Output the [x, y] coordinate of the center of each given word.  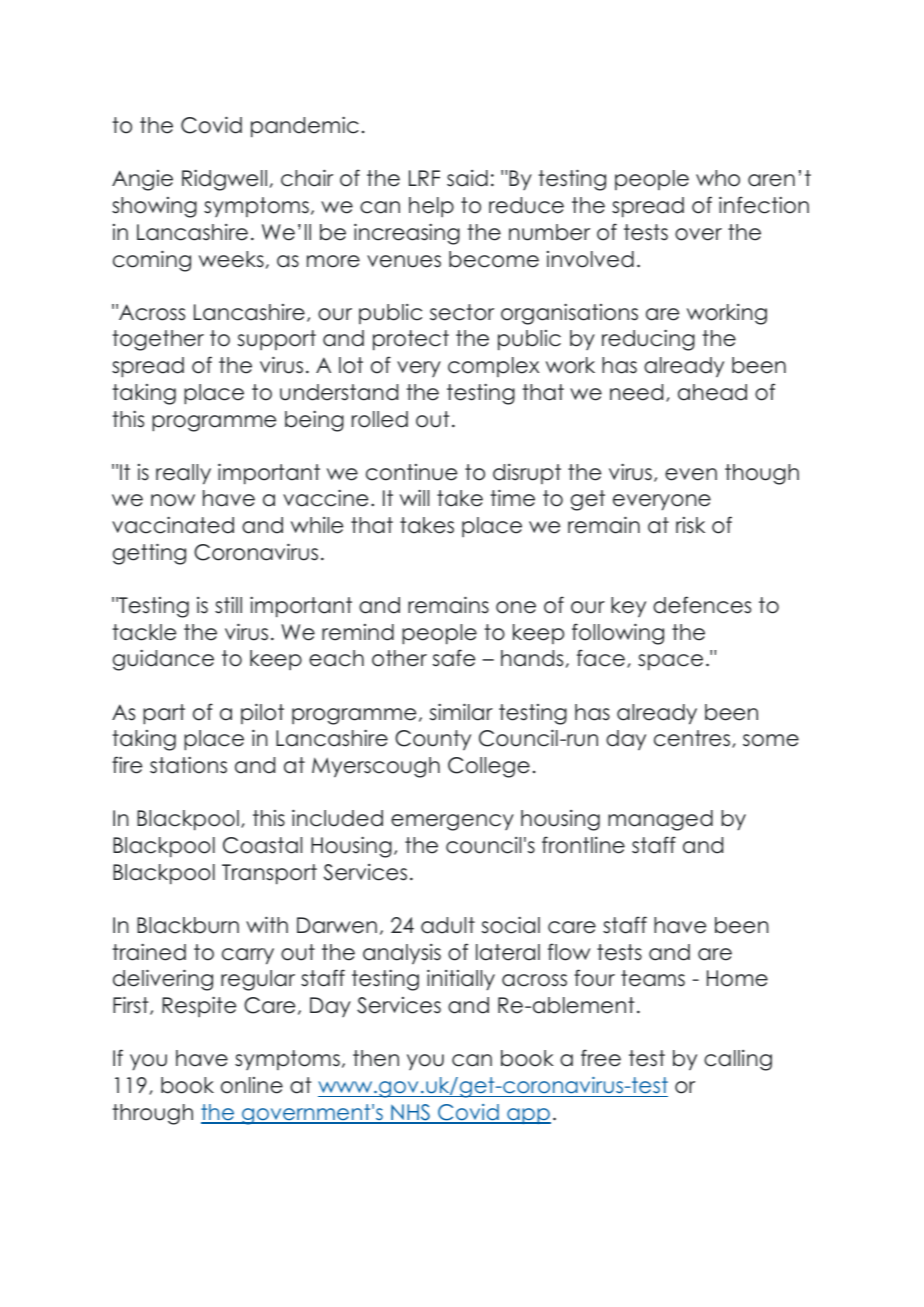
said [467, 178]
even [691, 474]
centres [693, 739]
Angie [142, 180]
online [252, 1085]
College [489, 767]
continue [411, 472]
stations [188, 765]
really [183, 474]
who [718, 178]
